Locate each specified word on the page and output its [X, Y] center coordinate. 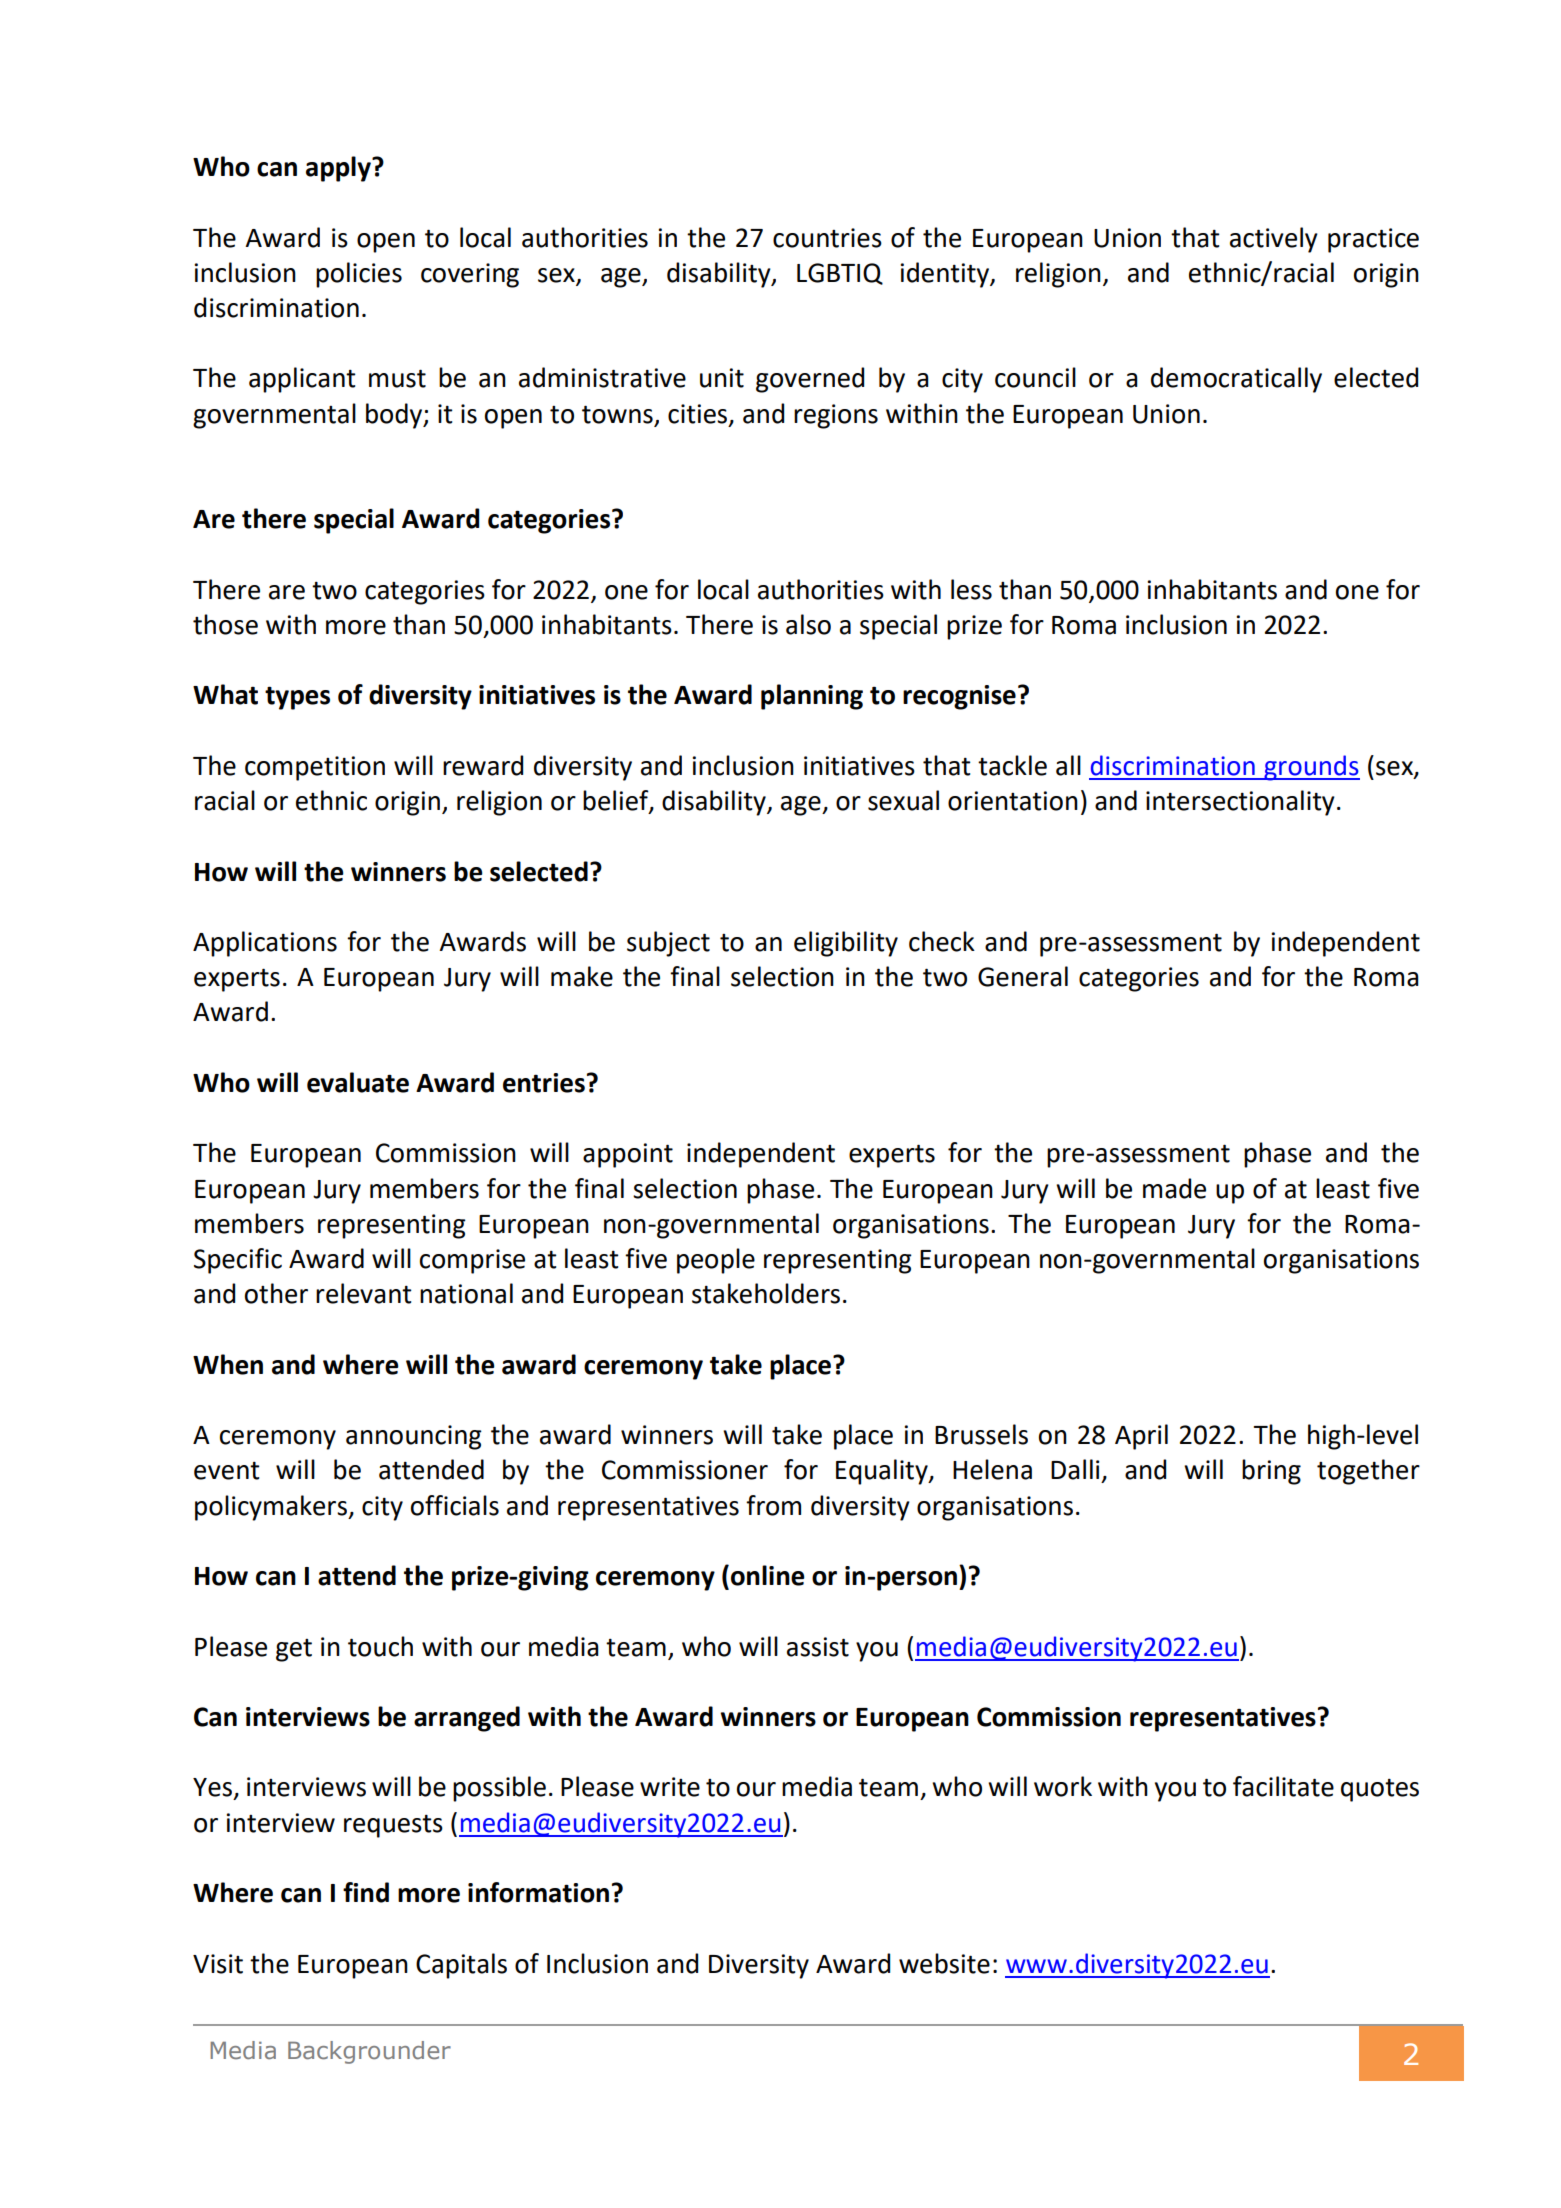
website [944, 1963]
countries [827, 238]
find [366, 1892]
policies [359, 275]
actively [1274, 240]
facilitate [1283, 1786]
